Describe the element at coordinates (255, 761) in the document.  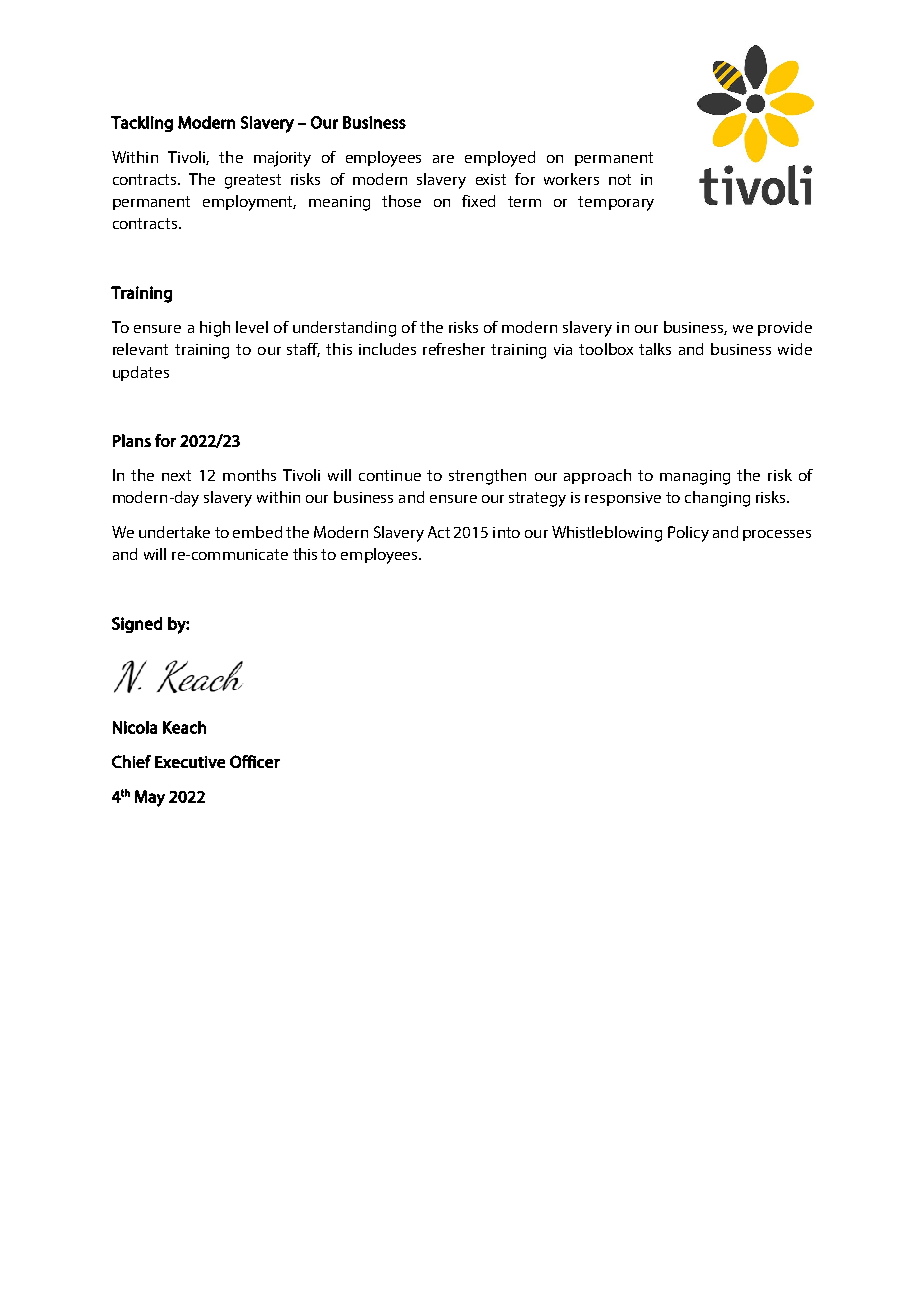
I see `Officer` at that location.
